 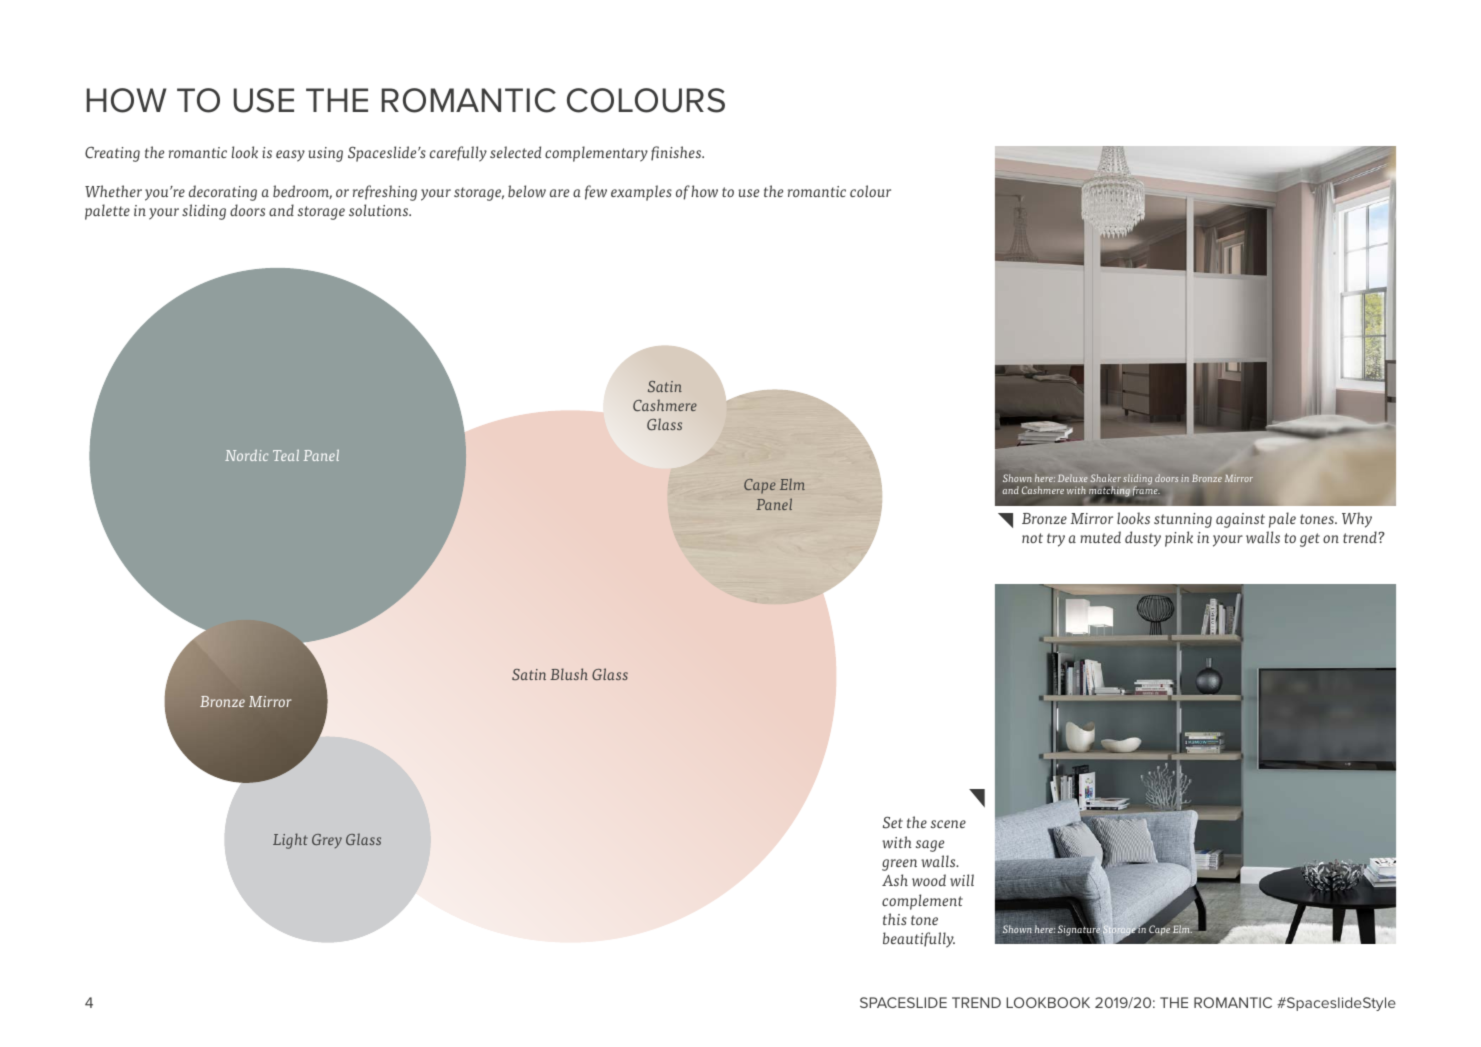 What do you see at coordinates (641, 193) in the screenshot?
I see `examples` at bounding box center [641, 193].
